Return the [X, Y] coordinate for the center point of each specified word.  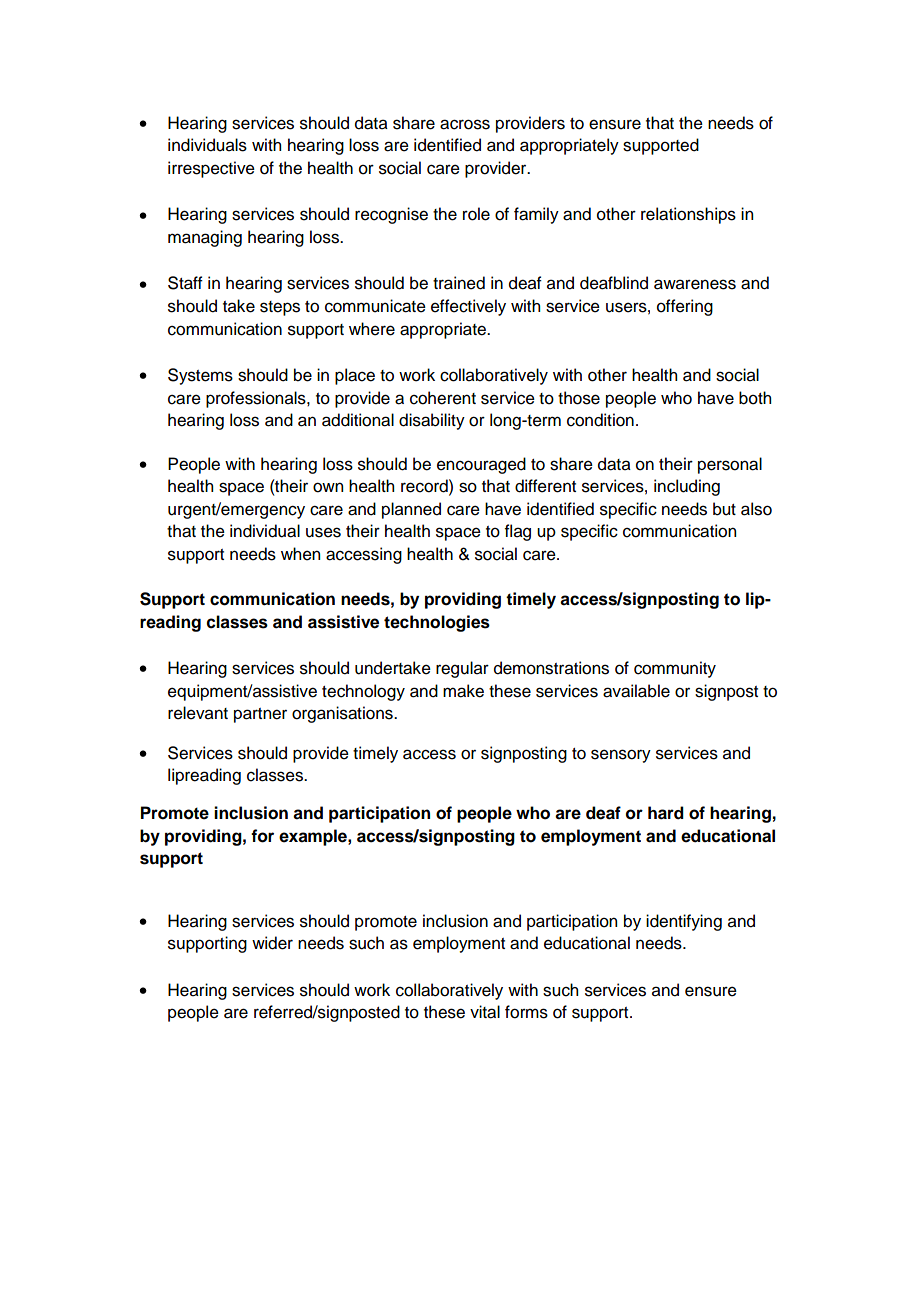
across [465, 124]
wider [272, 943]
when [300, 554]
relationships [688, 215]
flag [518, 532]
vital [485, 1012]
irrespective [211, 169]
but [724, 509]
